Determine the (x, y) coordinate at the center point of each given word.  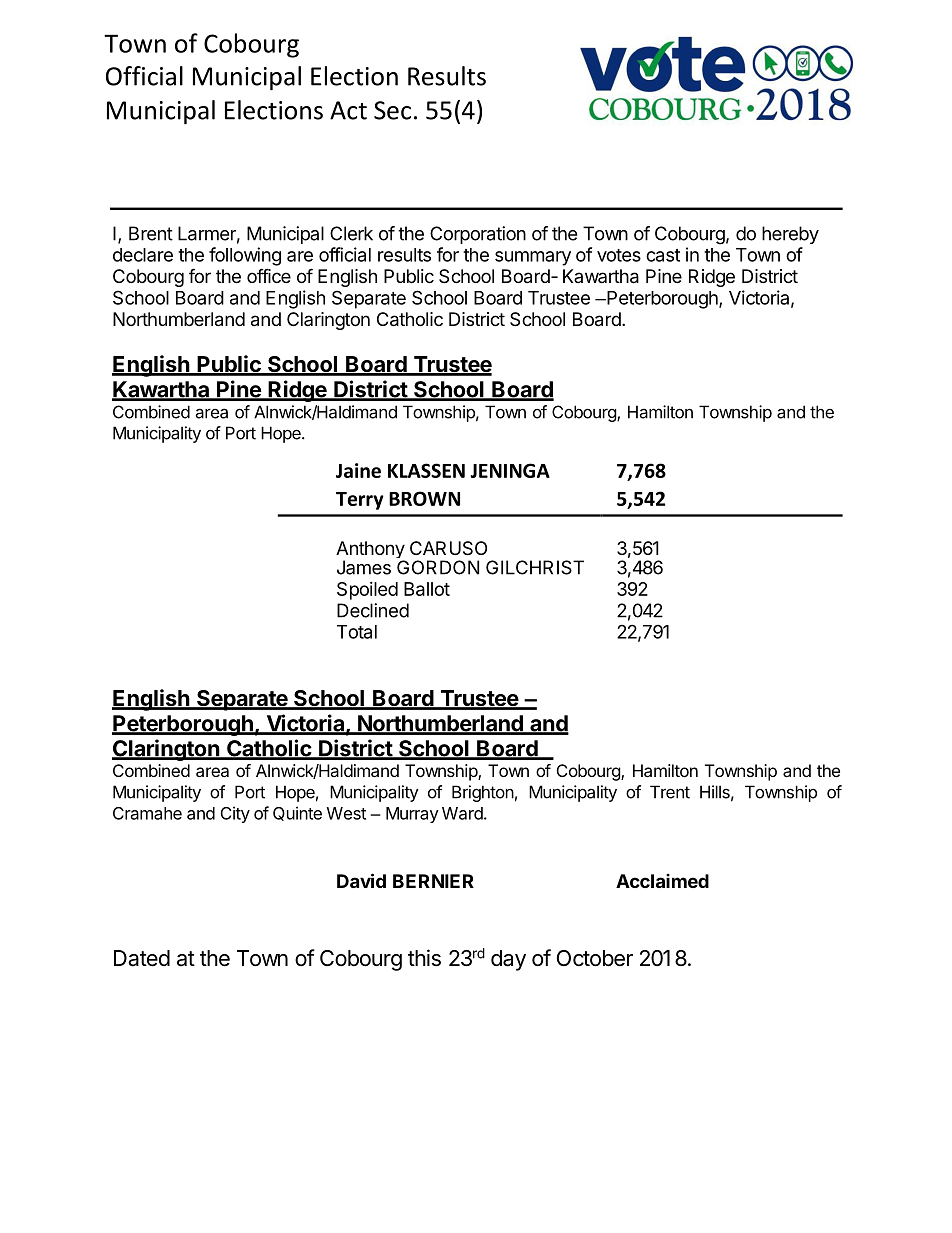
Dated (142, 958)
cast (663, 255)
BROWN (424, 498)
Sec (392, 110)
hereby (790, 235)
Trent (670, 792)
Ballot (427, 589)
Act (348, 110)
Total (357, 632)
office (269, 275)
